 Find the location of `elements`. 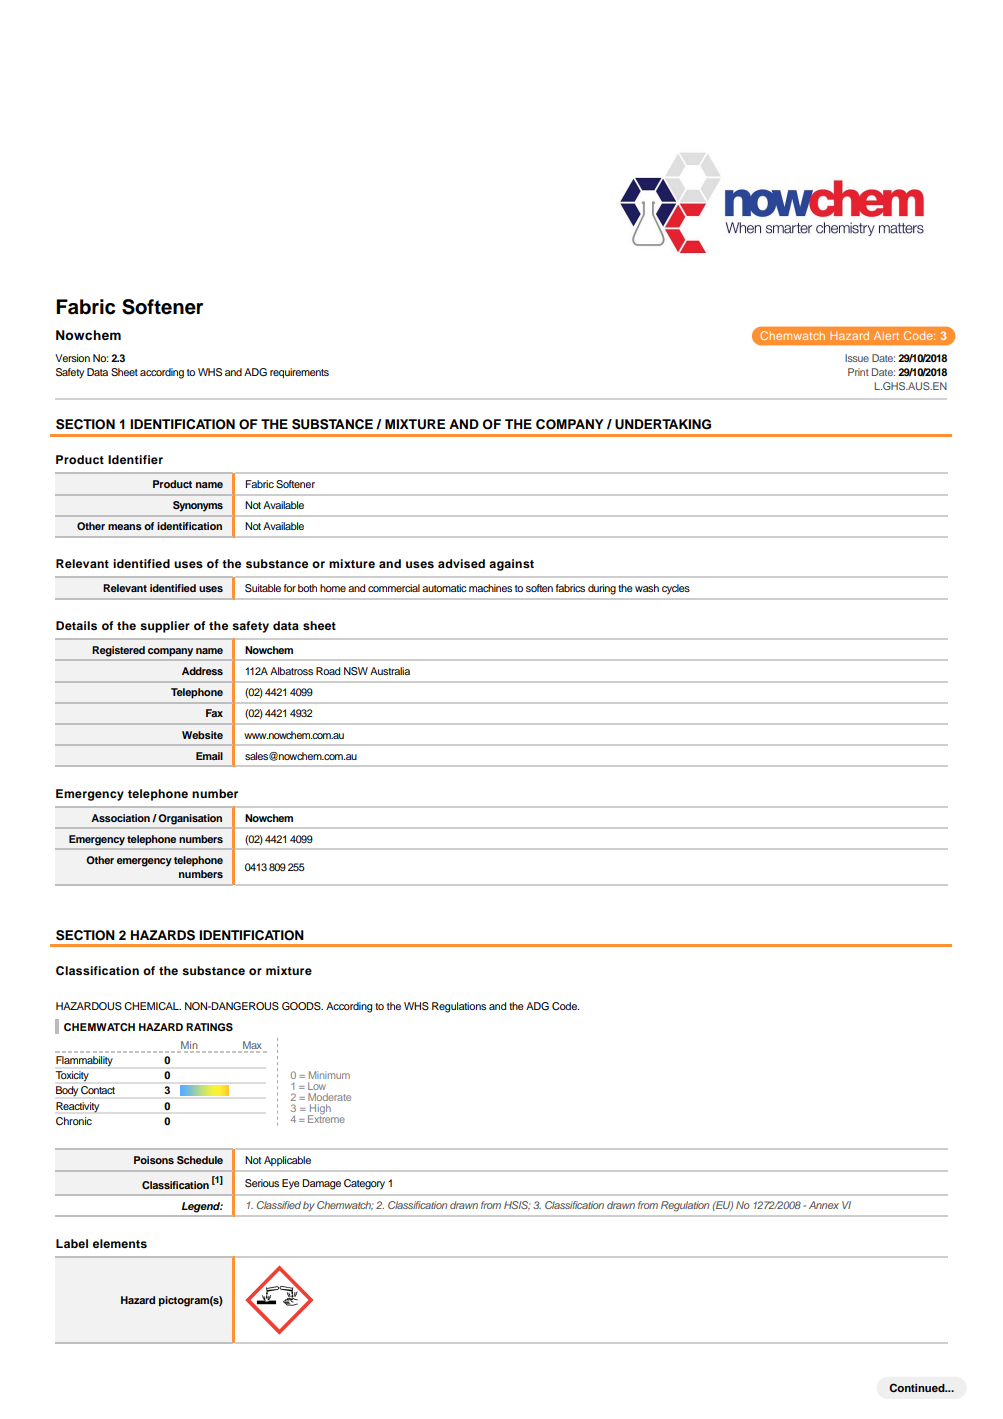

elements is located at coordinates (120, 1243).
